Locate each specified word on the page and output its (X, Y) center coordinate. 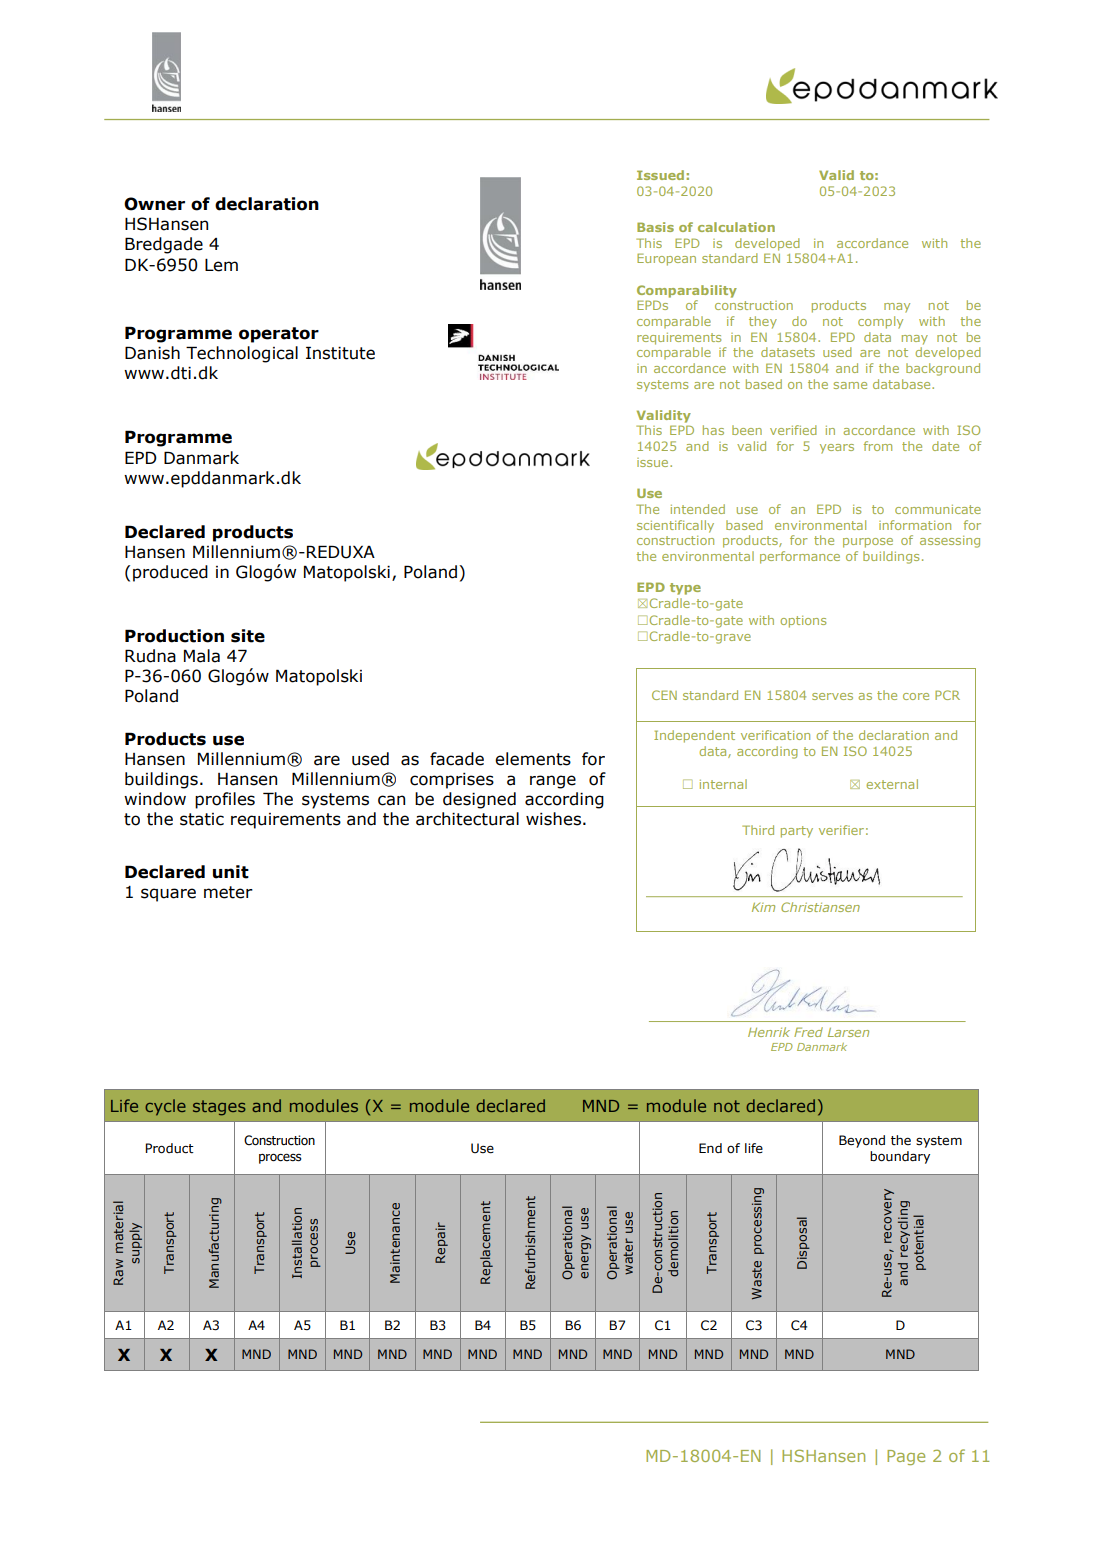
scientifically (675, 526)
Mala (202, 656)
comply (880, 322)
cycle (165, 1107)
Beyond (862, 1141)
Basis (655, 227)
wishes (553, 819)
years (837, 449)
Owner (154, 204)
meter (228, 892)
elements (533, 759)
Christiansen (820, 907)
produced (170, 573)
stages (219, 1108)
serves (832, 696)
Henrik (769, 1032)
